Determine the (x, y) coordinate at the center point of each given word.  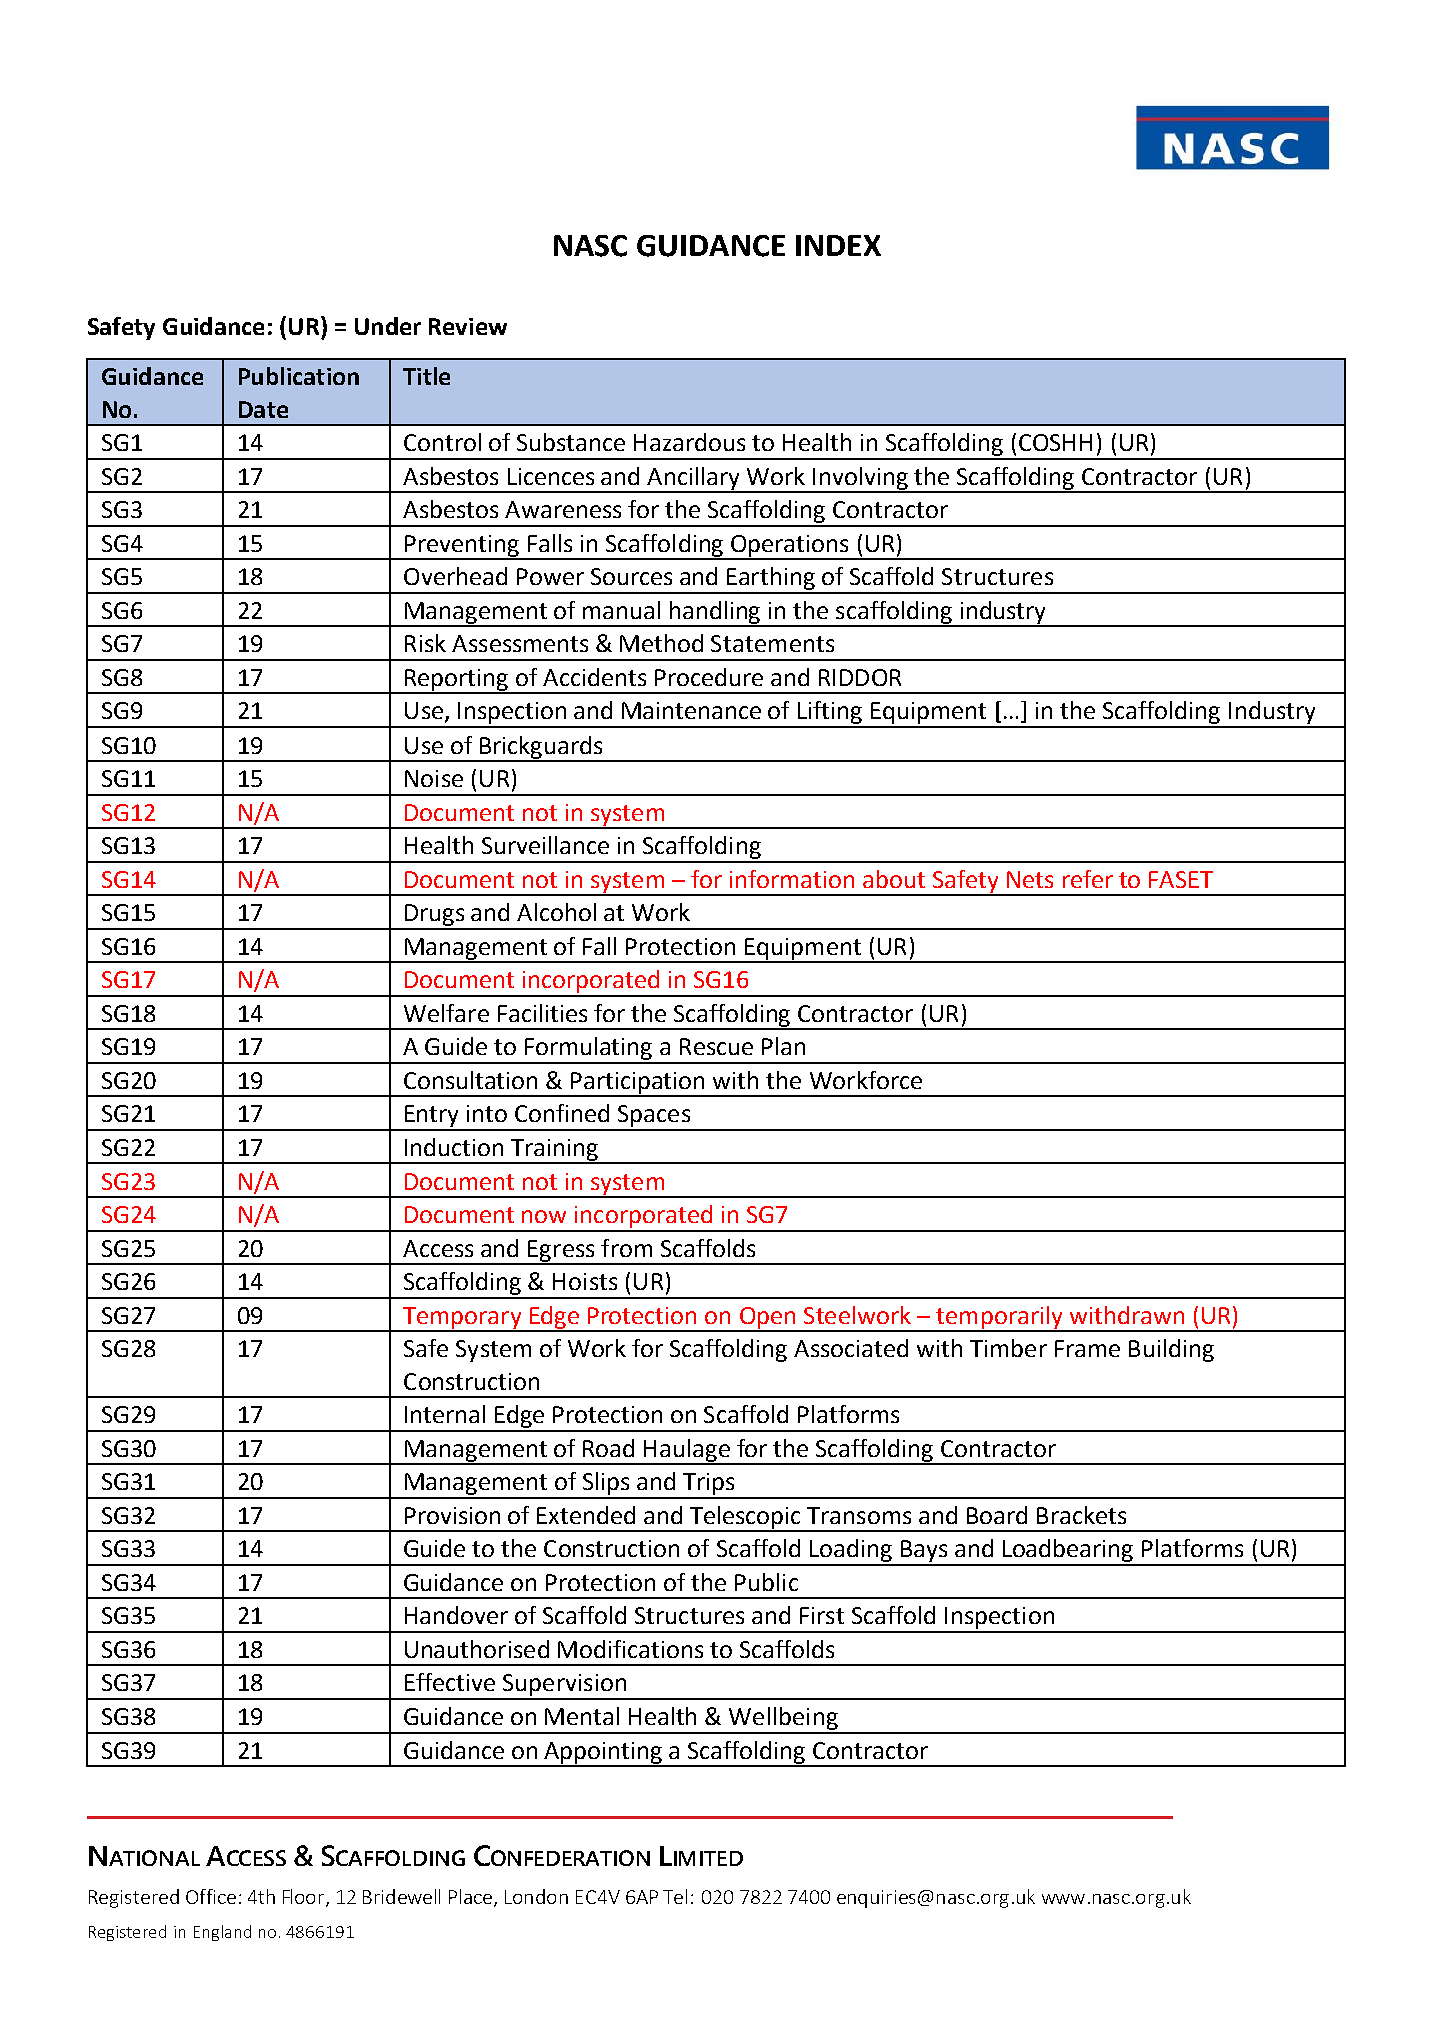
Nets (1030, 879)
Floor (305, 1897)
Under (388, 326)
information (792, 879)
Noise (434, 778)
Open (767, 1319)
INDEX (838, 245)
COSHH (1055, 442)
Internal (445, 1414)
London (536, 1896)
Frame (1087, 1348)
